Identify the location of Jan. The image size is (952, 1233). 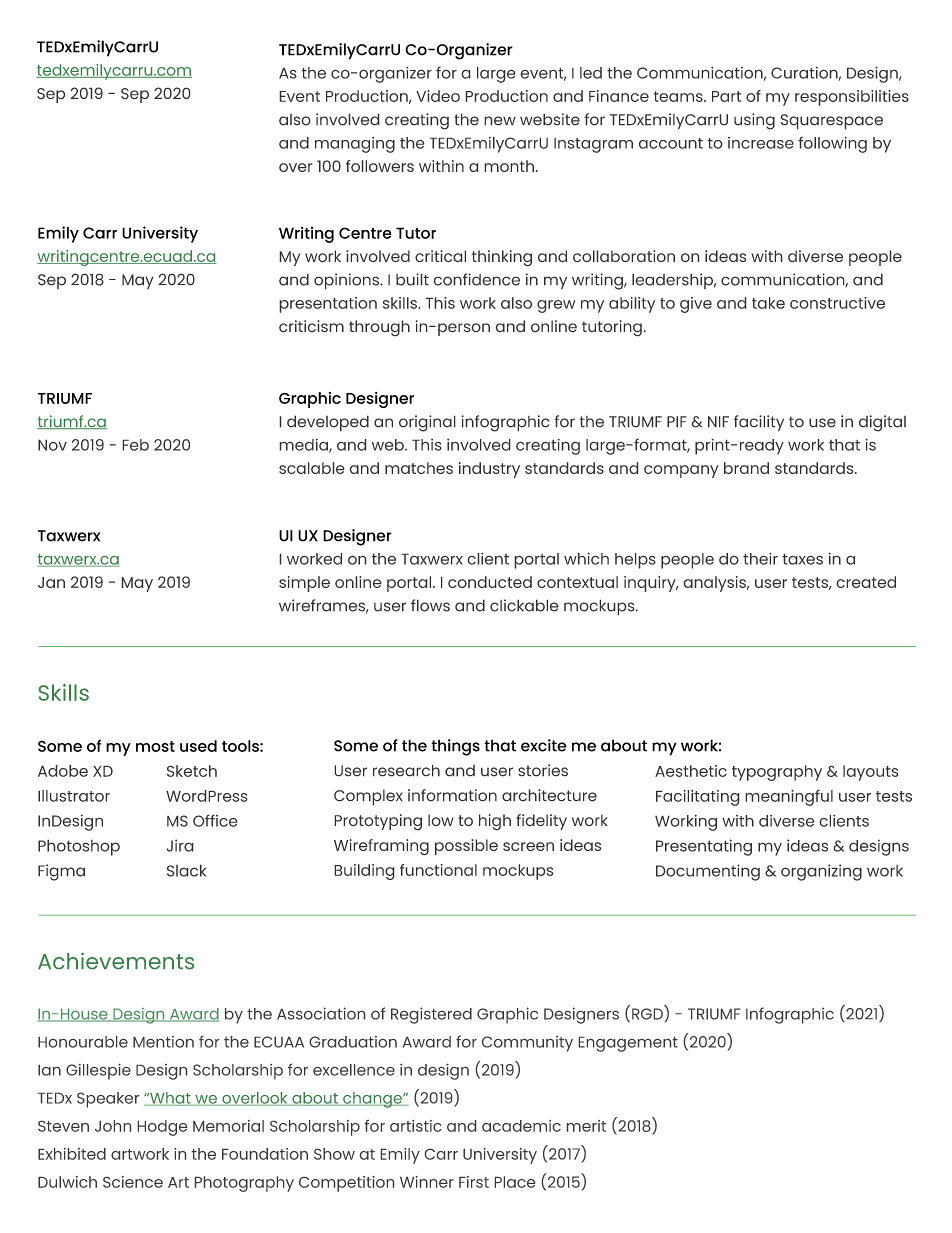
(51, 582).
